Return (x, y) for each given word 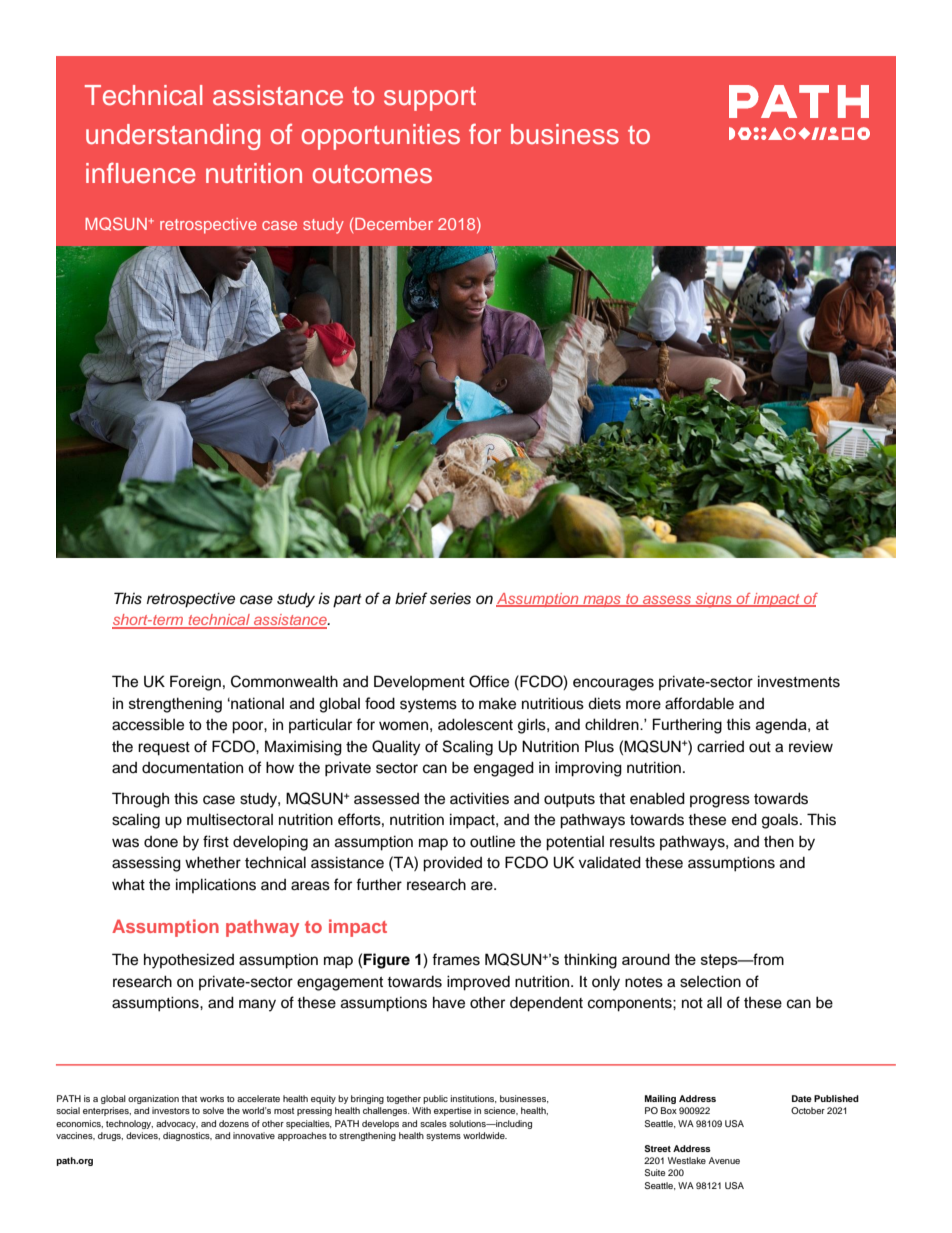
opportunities (381, 137)
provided (452, 864)
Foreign (195, 683)
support (430, 99)
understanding (173, 137)
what (128, 884)
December (394, 224)
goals (781, 821)
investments (799, 681)
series (450, 598)
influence (141, 173)
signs (713, 600)
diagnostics (187, 1136)
